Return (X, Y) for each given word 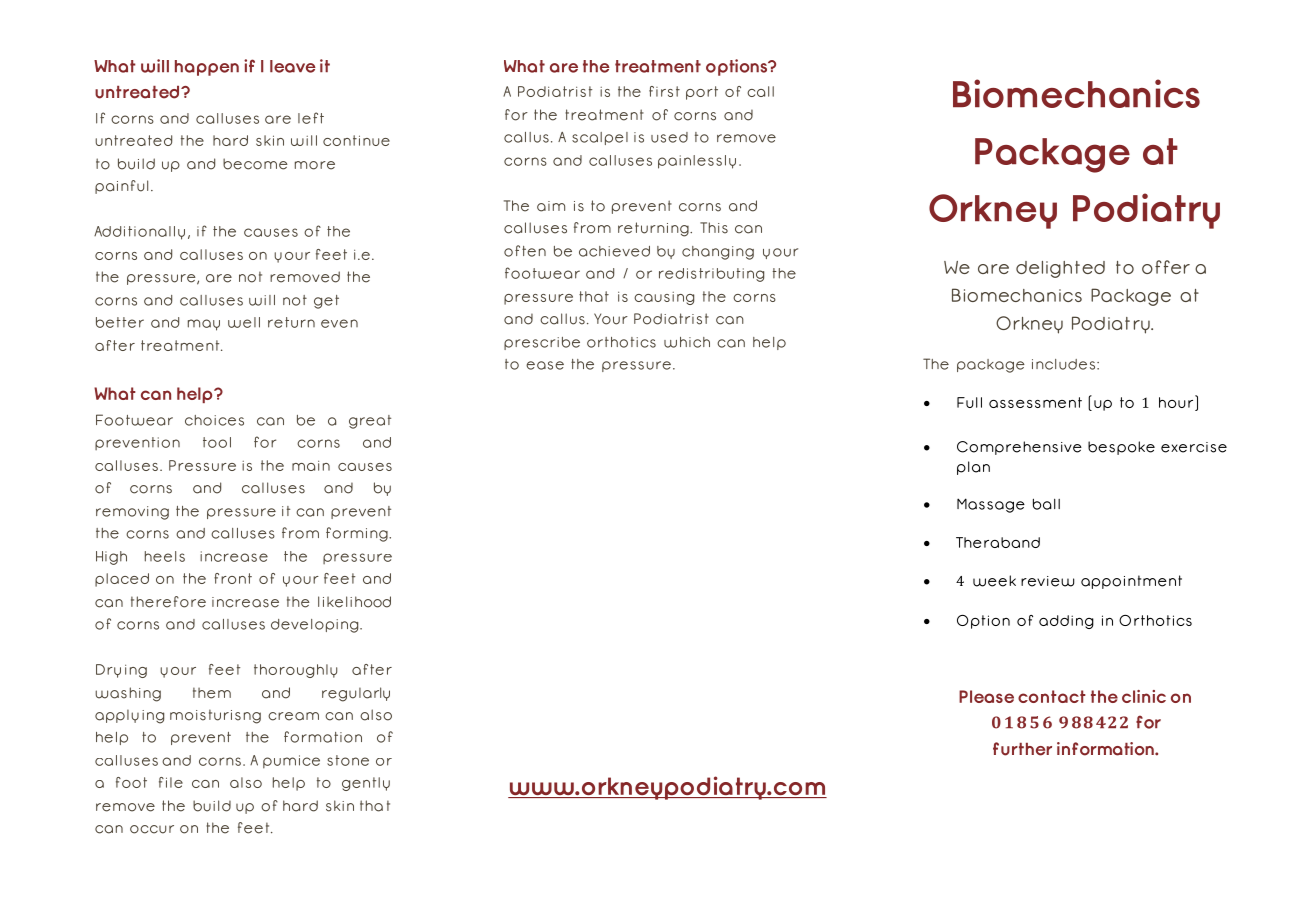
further (1022, 749)
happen (207, 68)
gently (366, 784)
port (702, 93)
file (171, 782)
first (664, 91)
